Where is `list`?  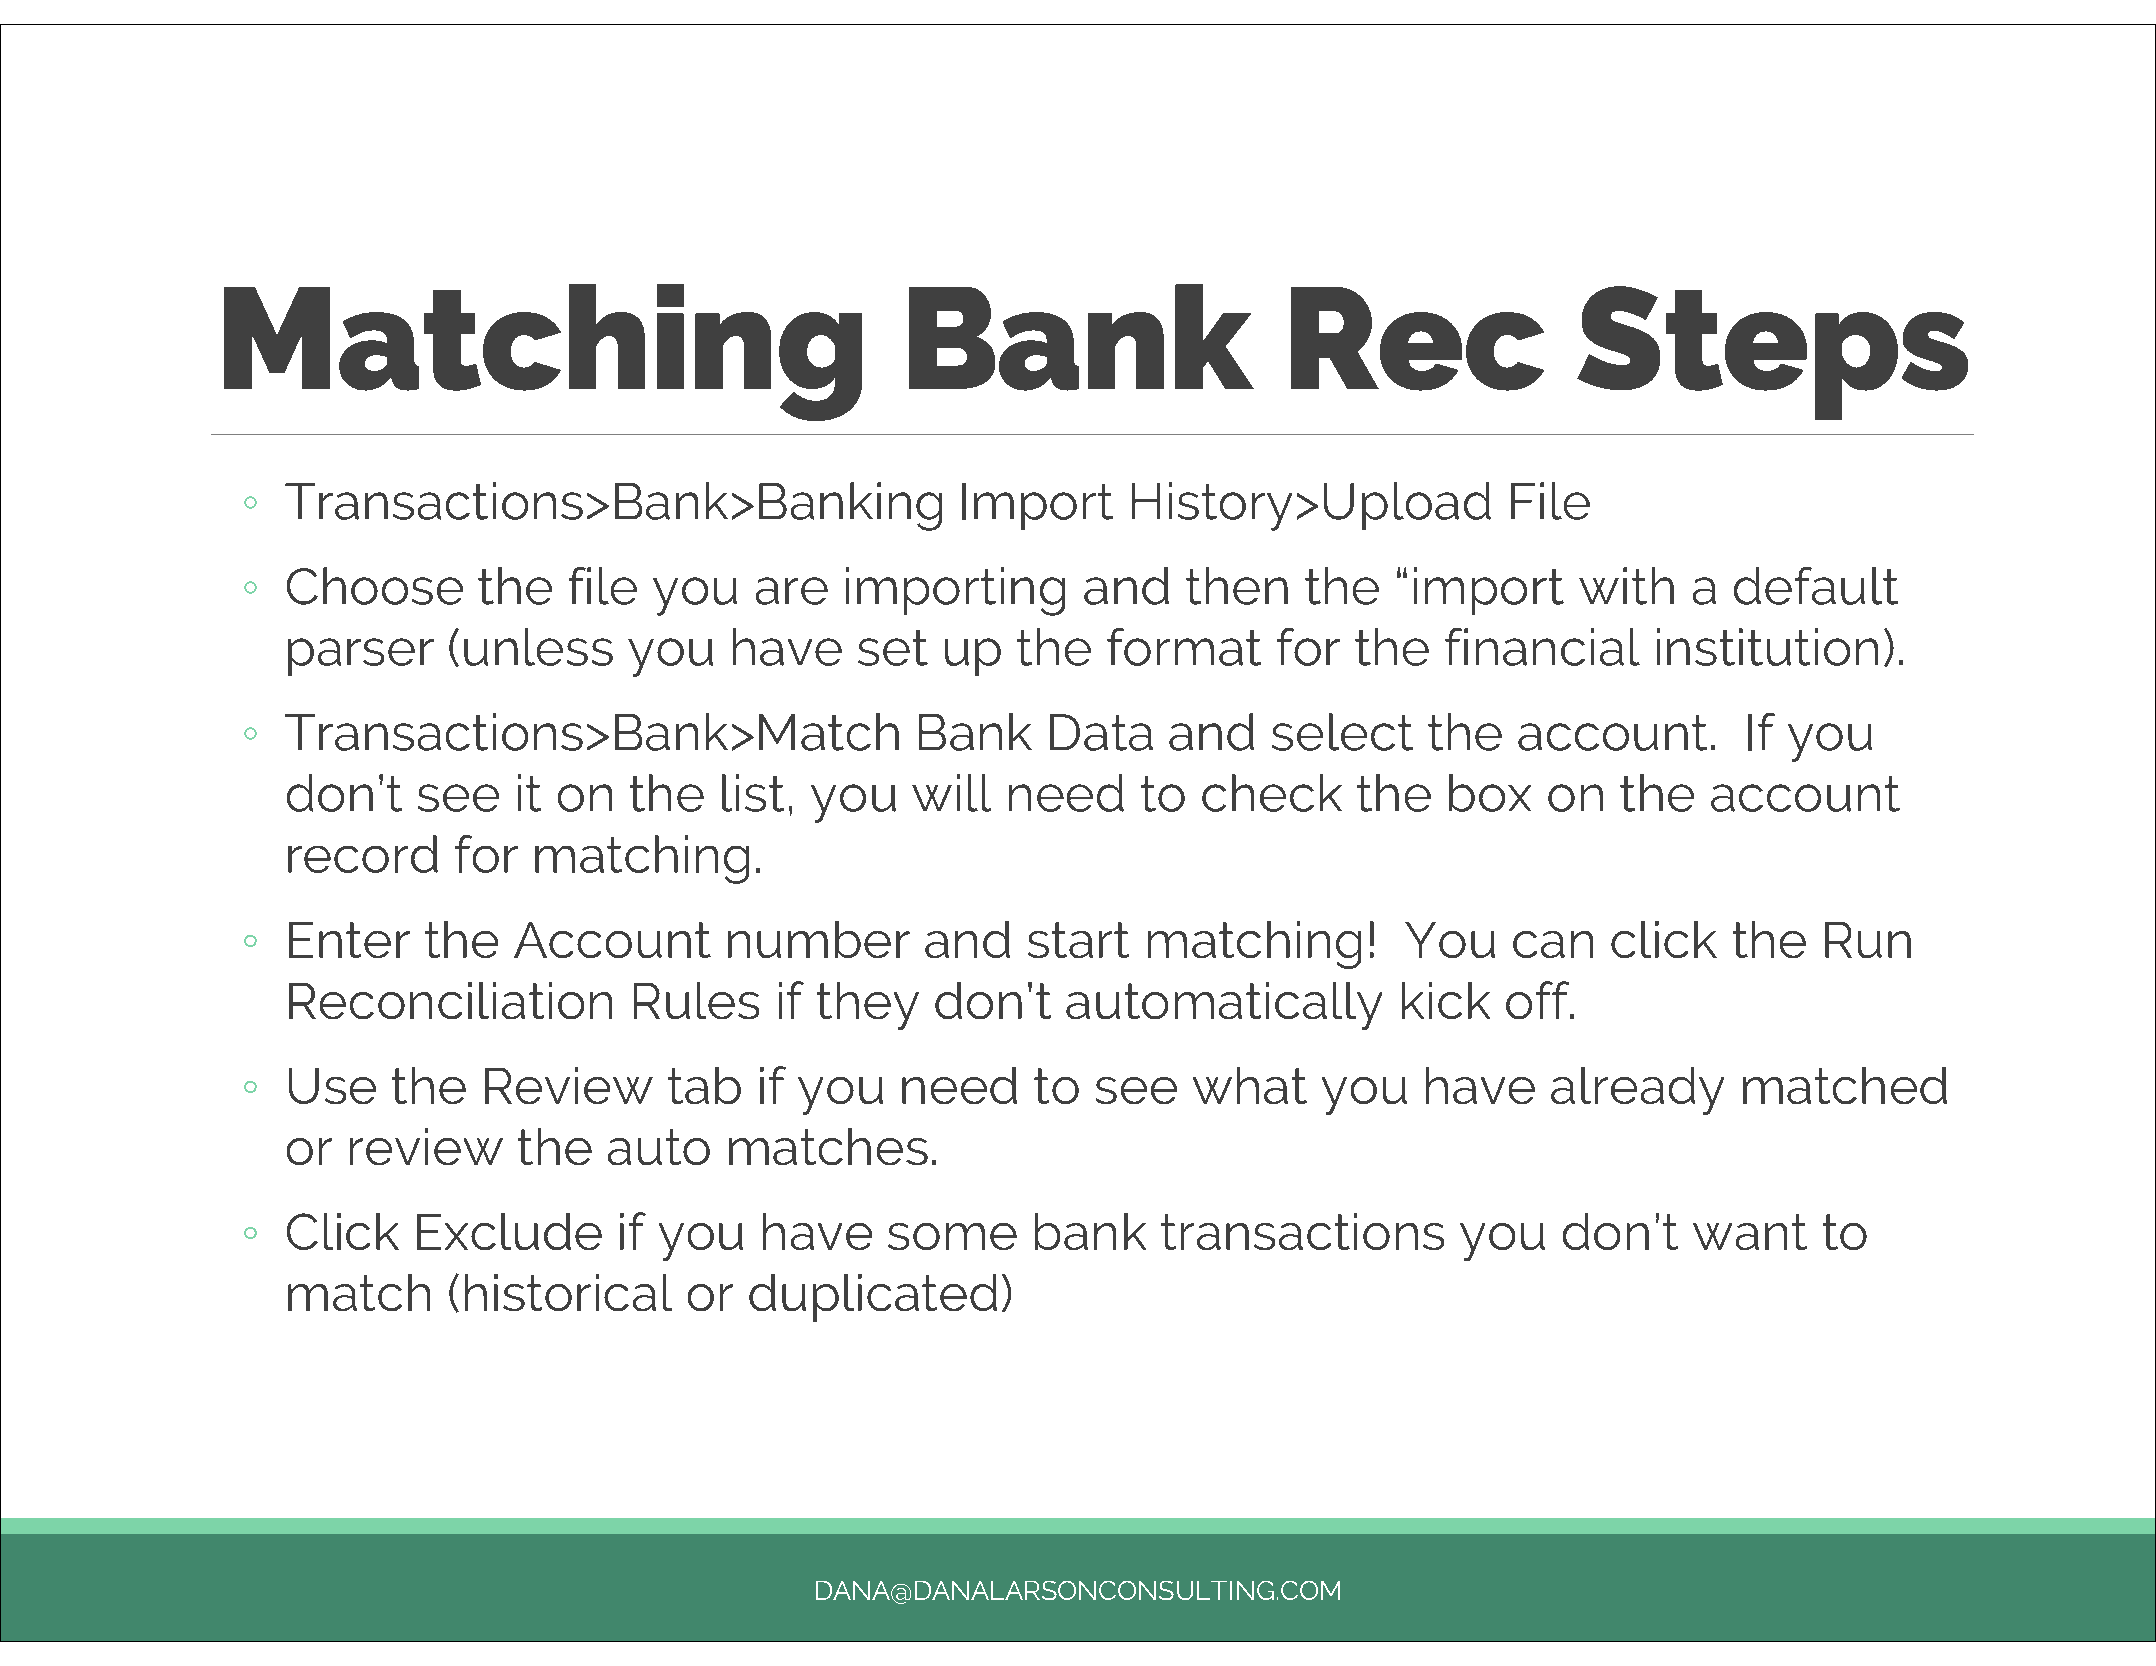
list is located at coordinates (753, 793).
